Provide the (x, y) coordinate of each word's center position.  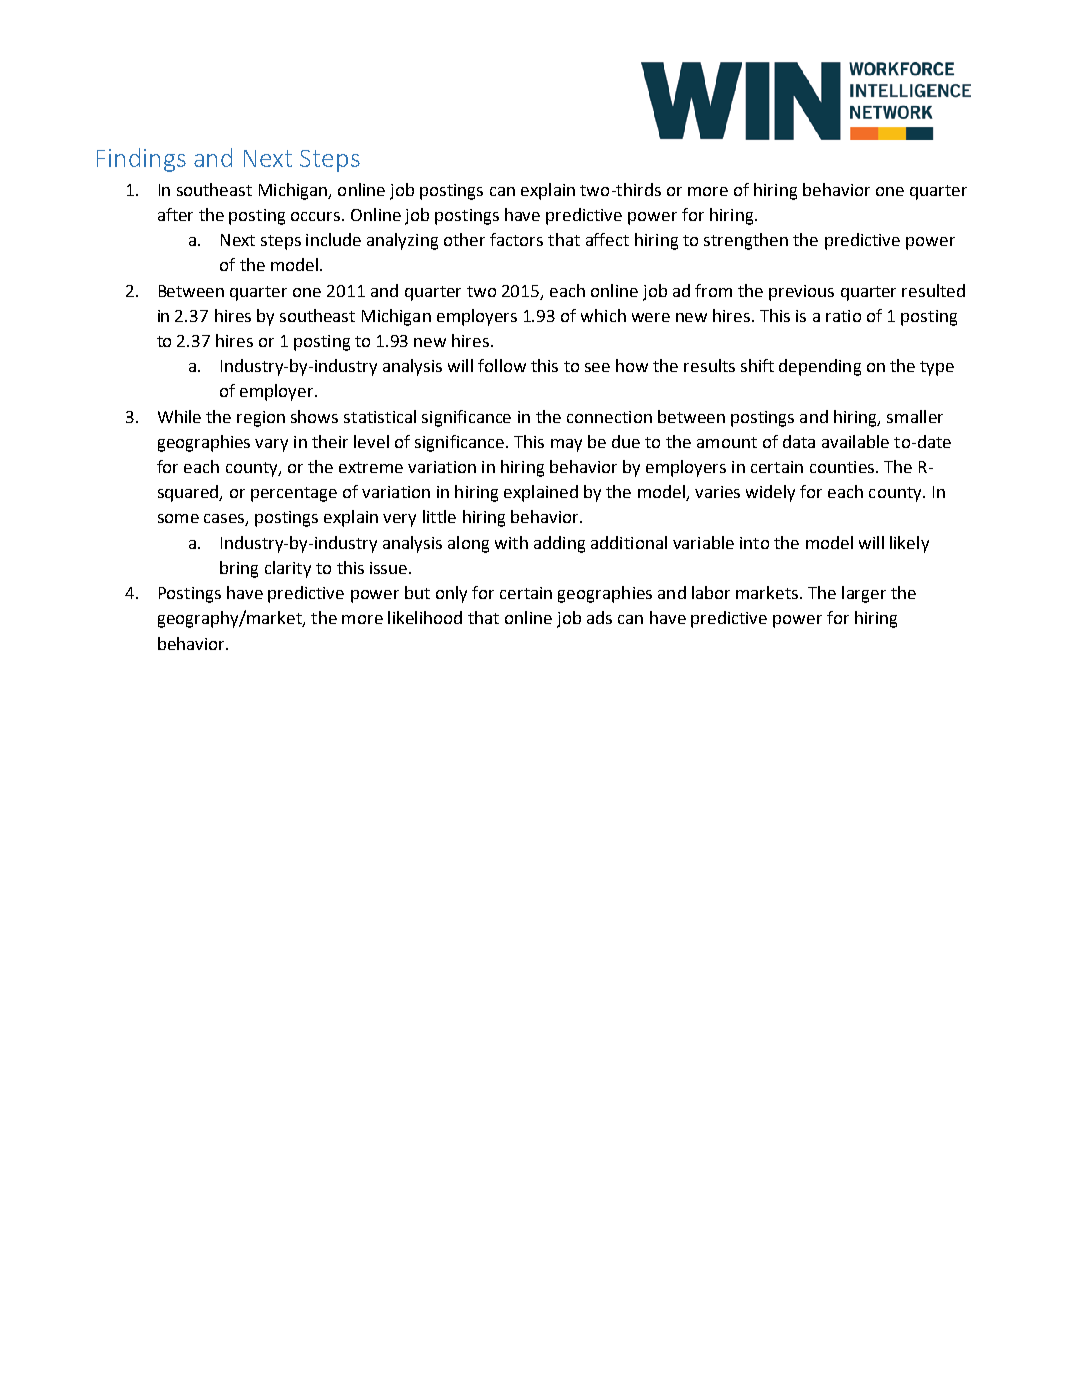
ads (599, 617)
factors (516, 239)
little (439, 516)
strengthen (746, 241)
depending (820, 367)
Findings (141, 160)
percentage (294, 494)
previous (801, 293)
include (333, 239)
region (261, 419)
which (603, 315)
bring (239, 569)
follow (502, 365)
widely (770, 493)
